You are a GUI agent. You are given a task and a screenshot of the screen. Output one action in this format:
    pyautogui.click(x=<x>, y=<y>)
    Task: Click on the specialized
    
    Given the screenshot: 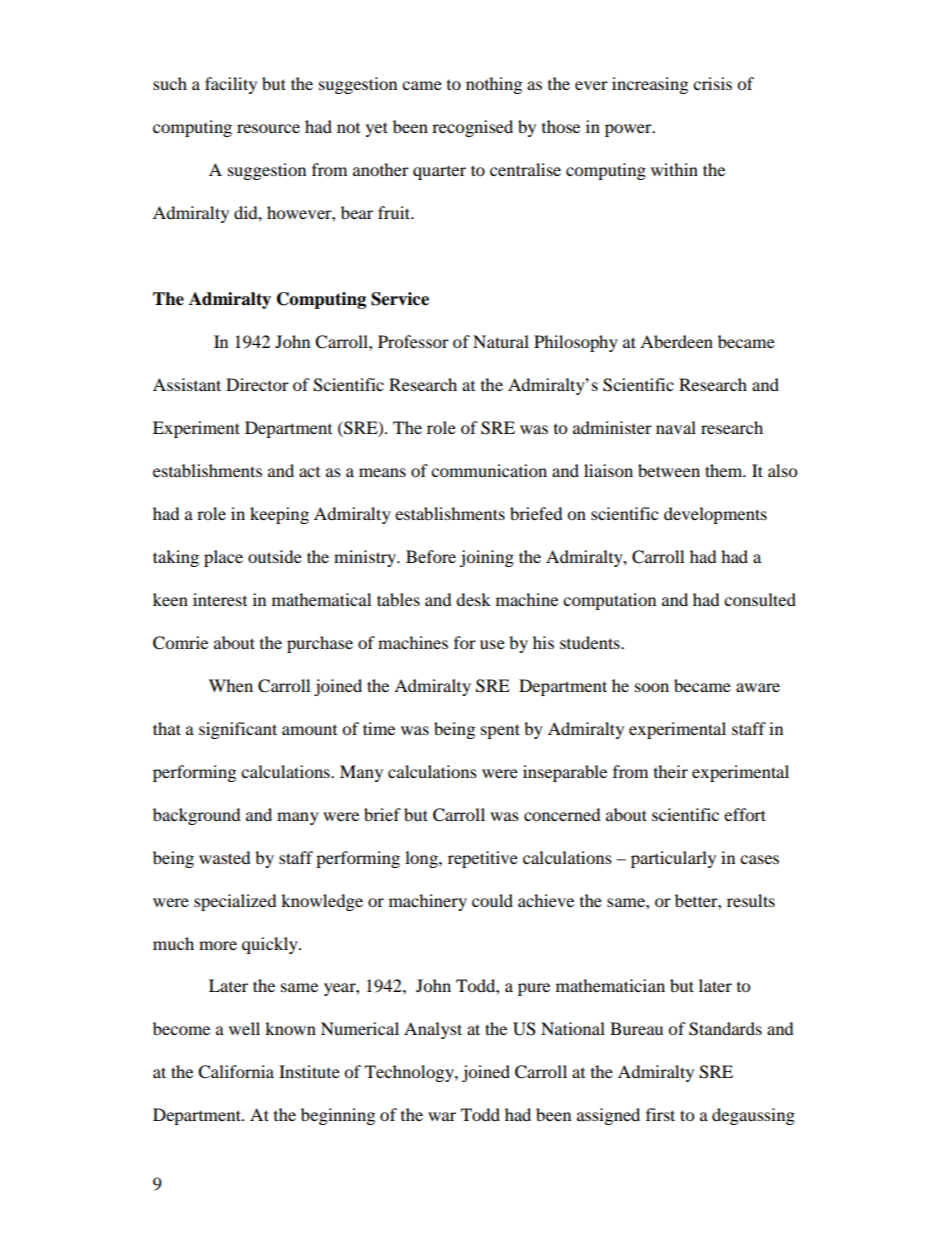 What is the action you would take?
    pyautogui.click(x=235, y=902)
